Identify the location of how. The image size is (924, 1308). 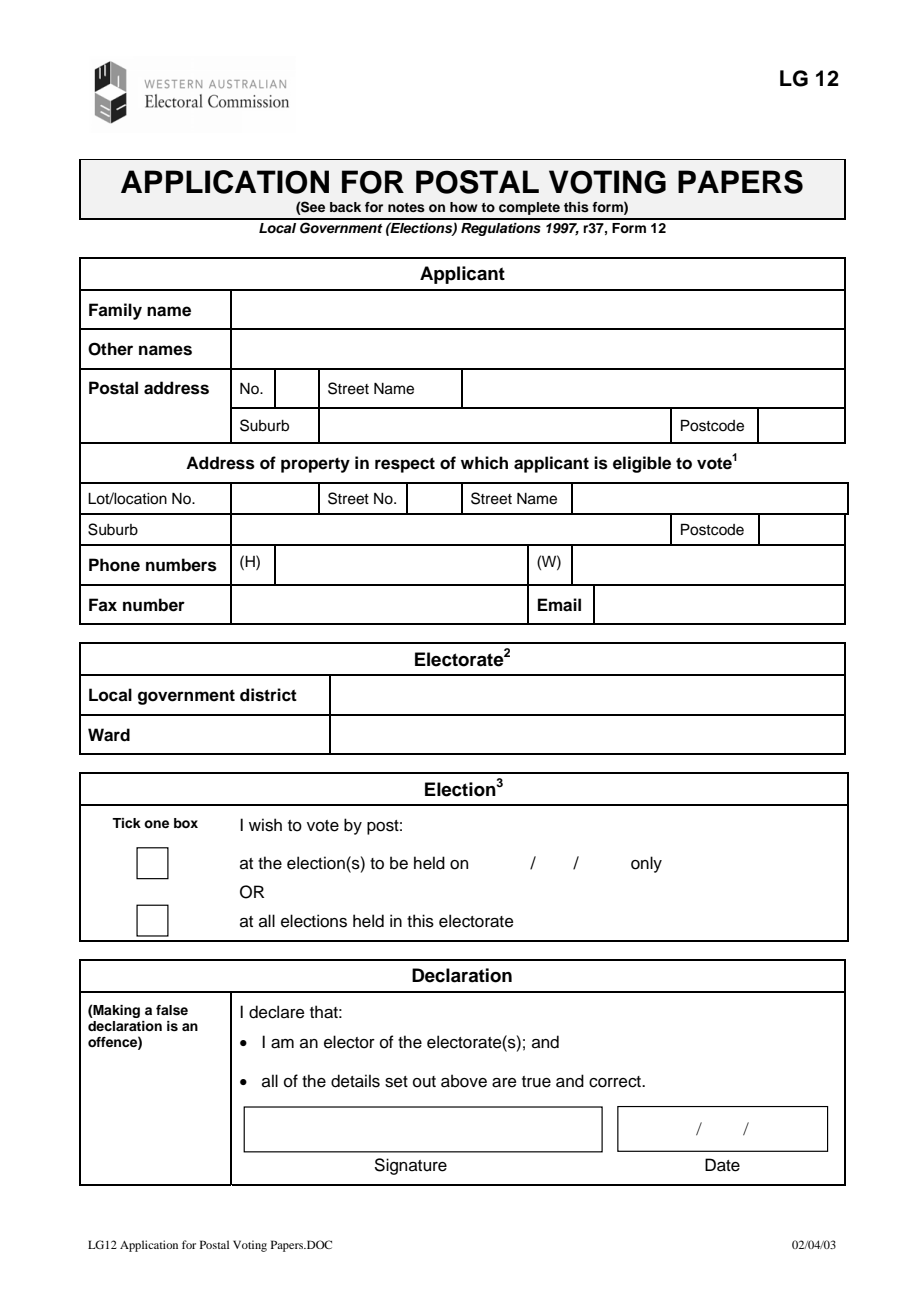
(464, 207).
